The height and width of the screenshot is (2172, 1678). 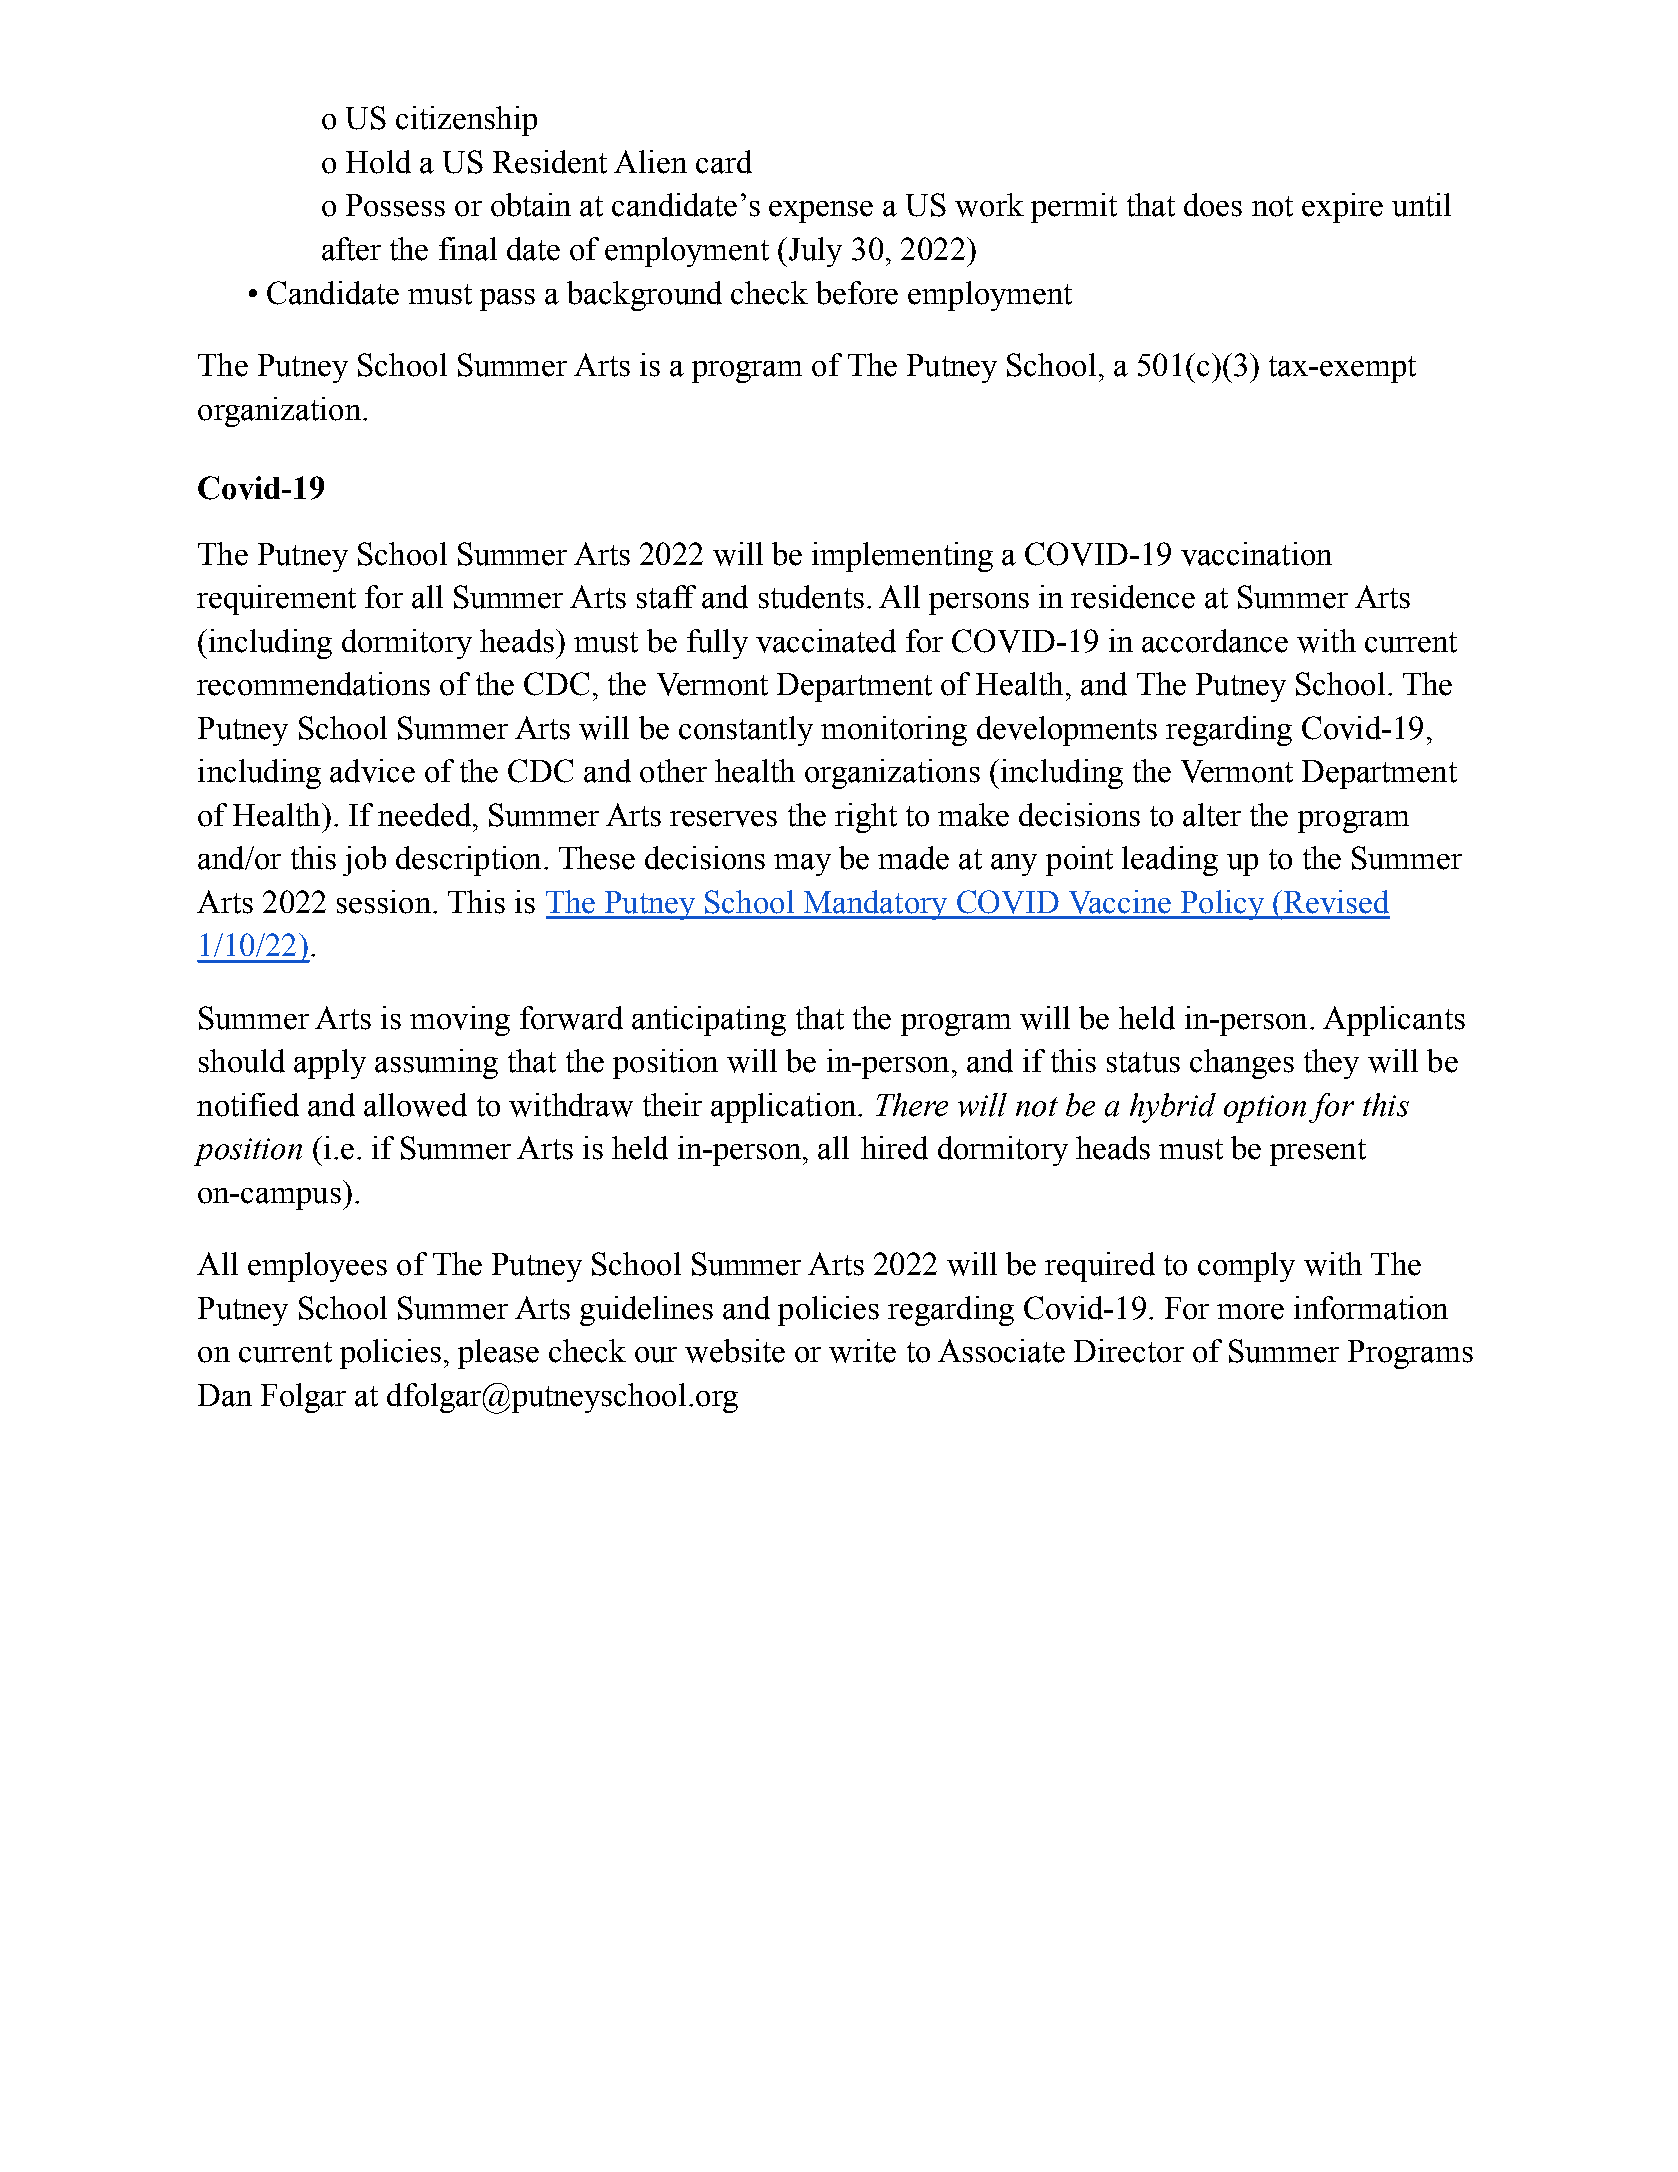 What do you see at coordinates (821, 212) in the screenshot?
I see `expense` at bounding box center [821, 212].
